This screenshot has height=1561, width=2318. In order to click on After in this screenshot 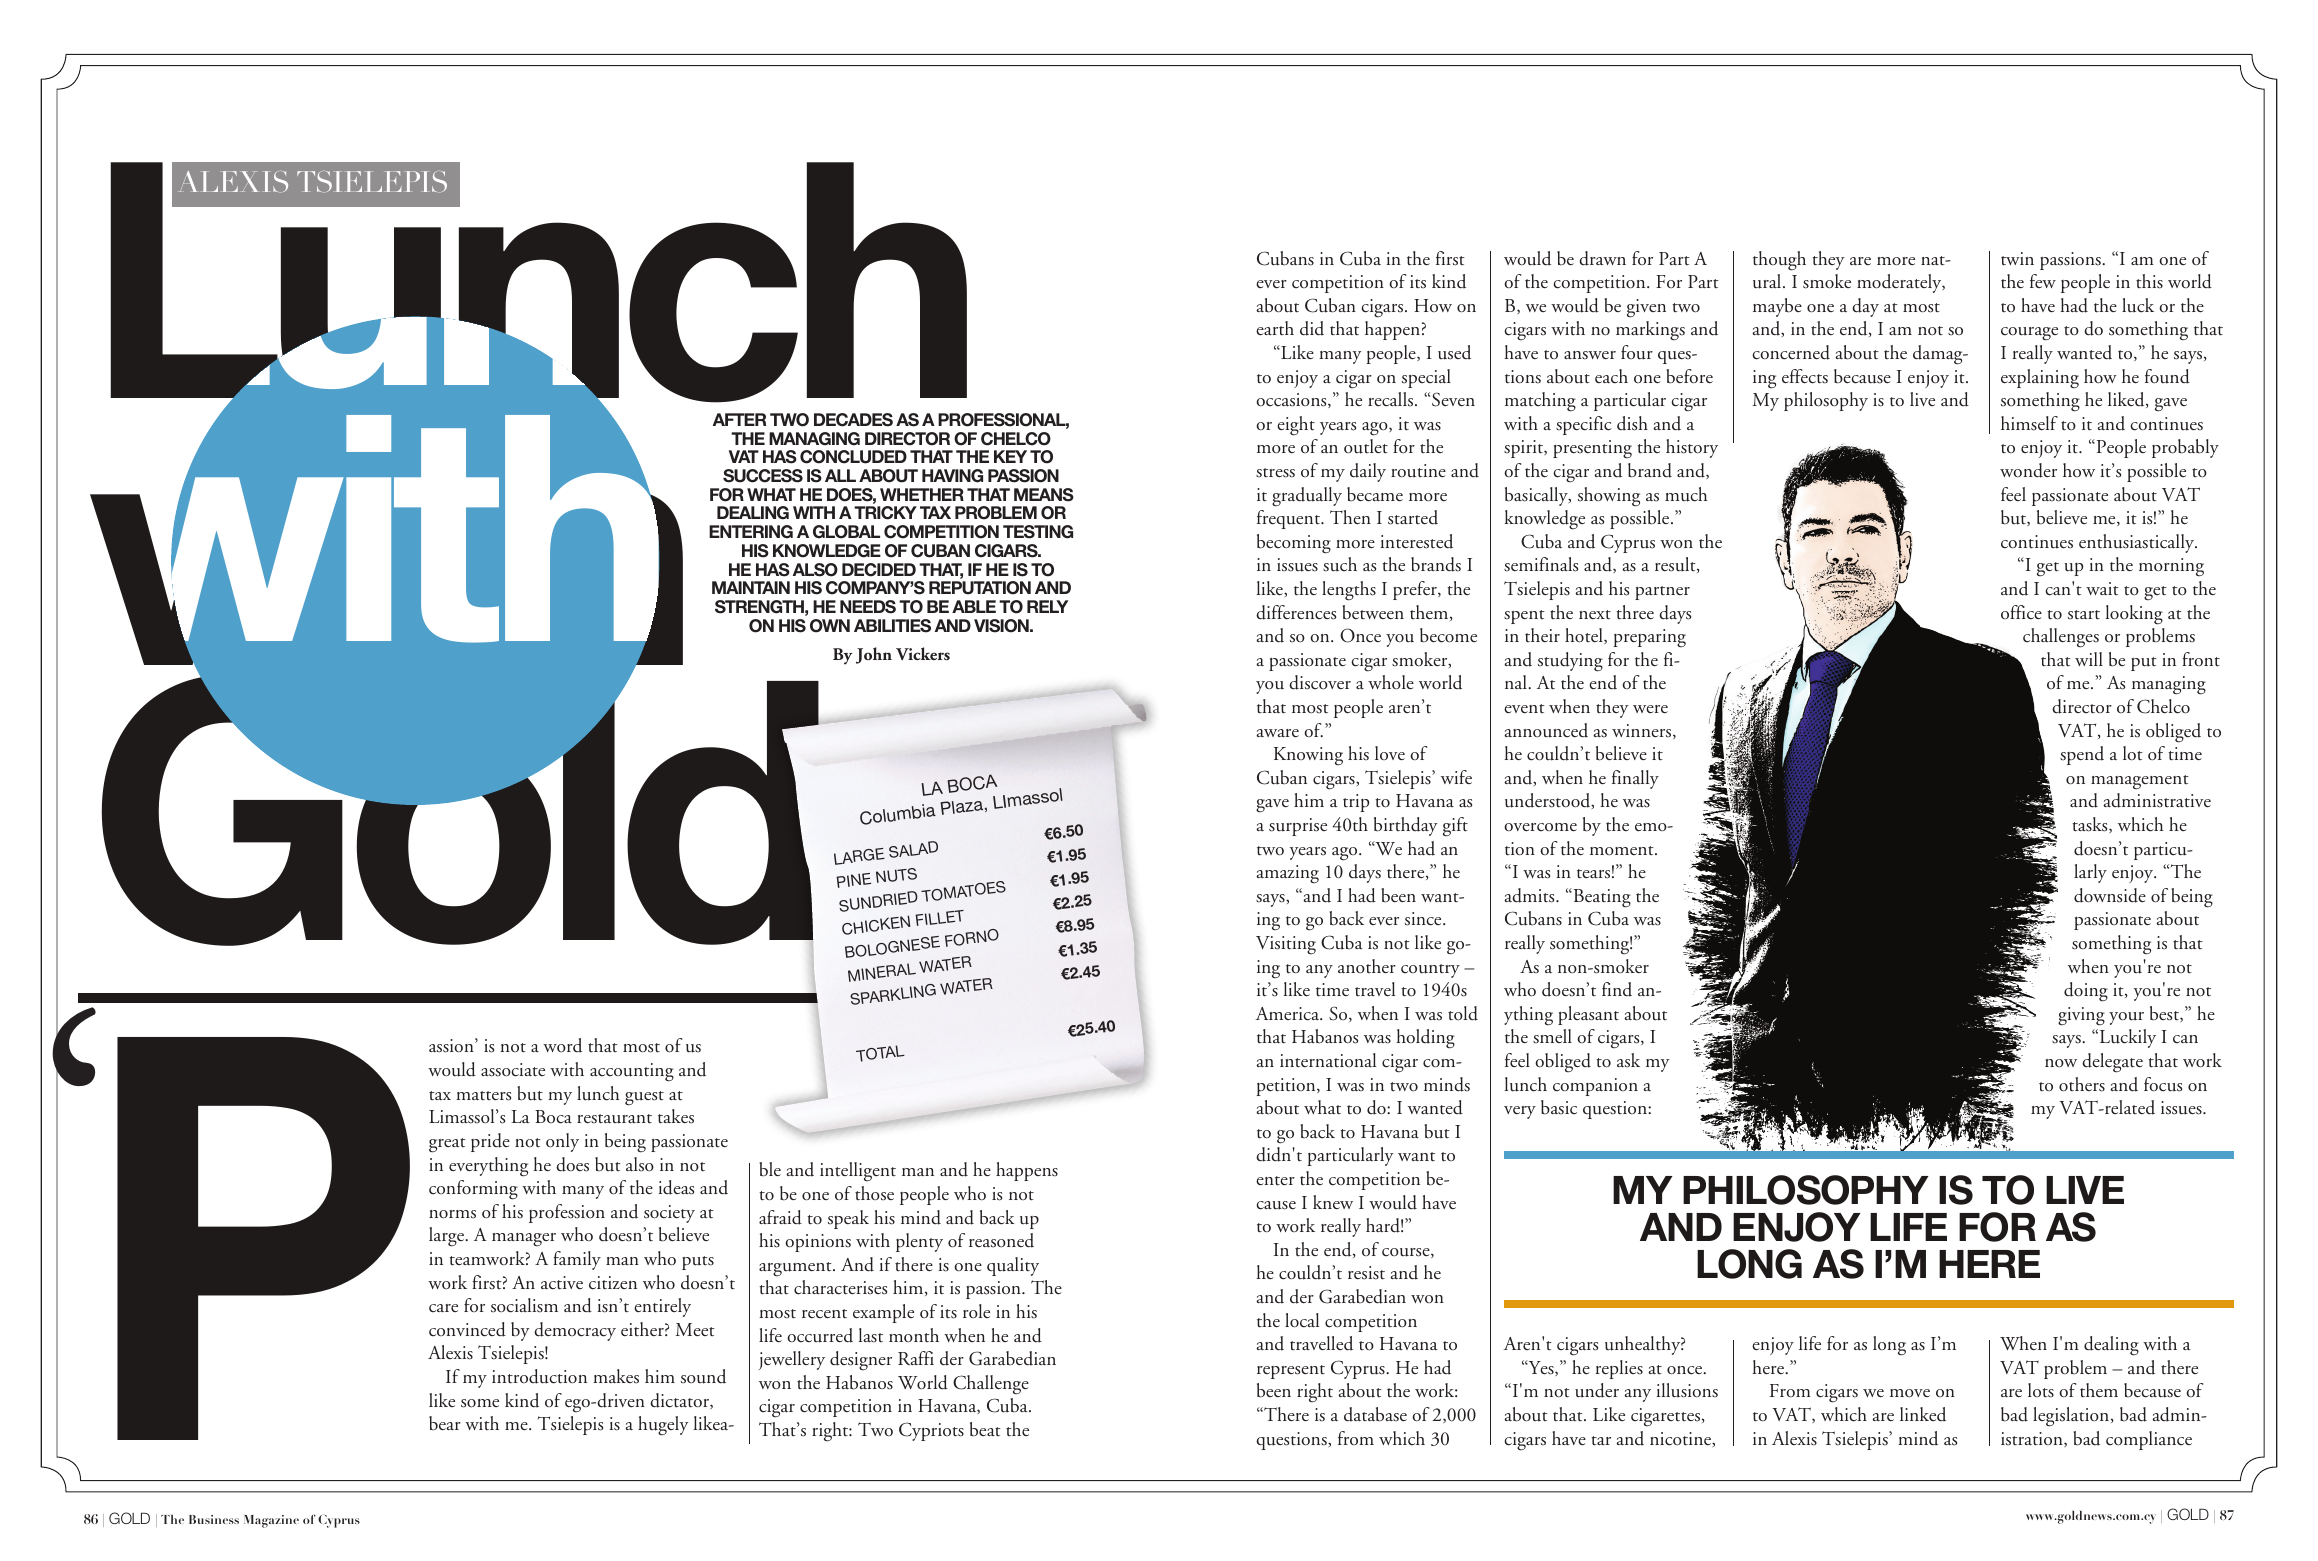, I will do `click(739, 419)`.
